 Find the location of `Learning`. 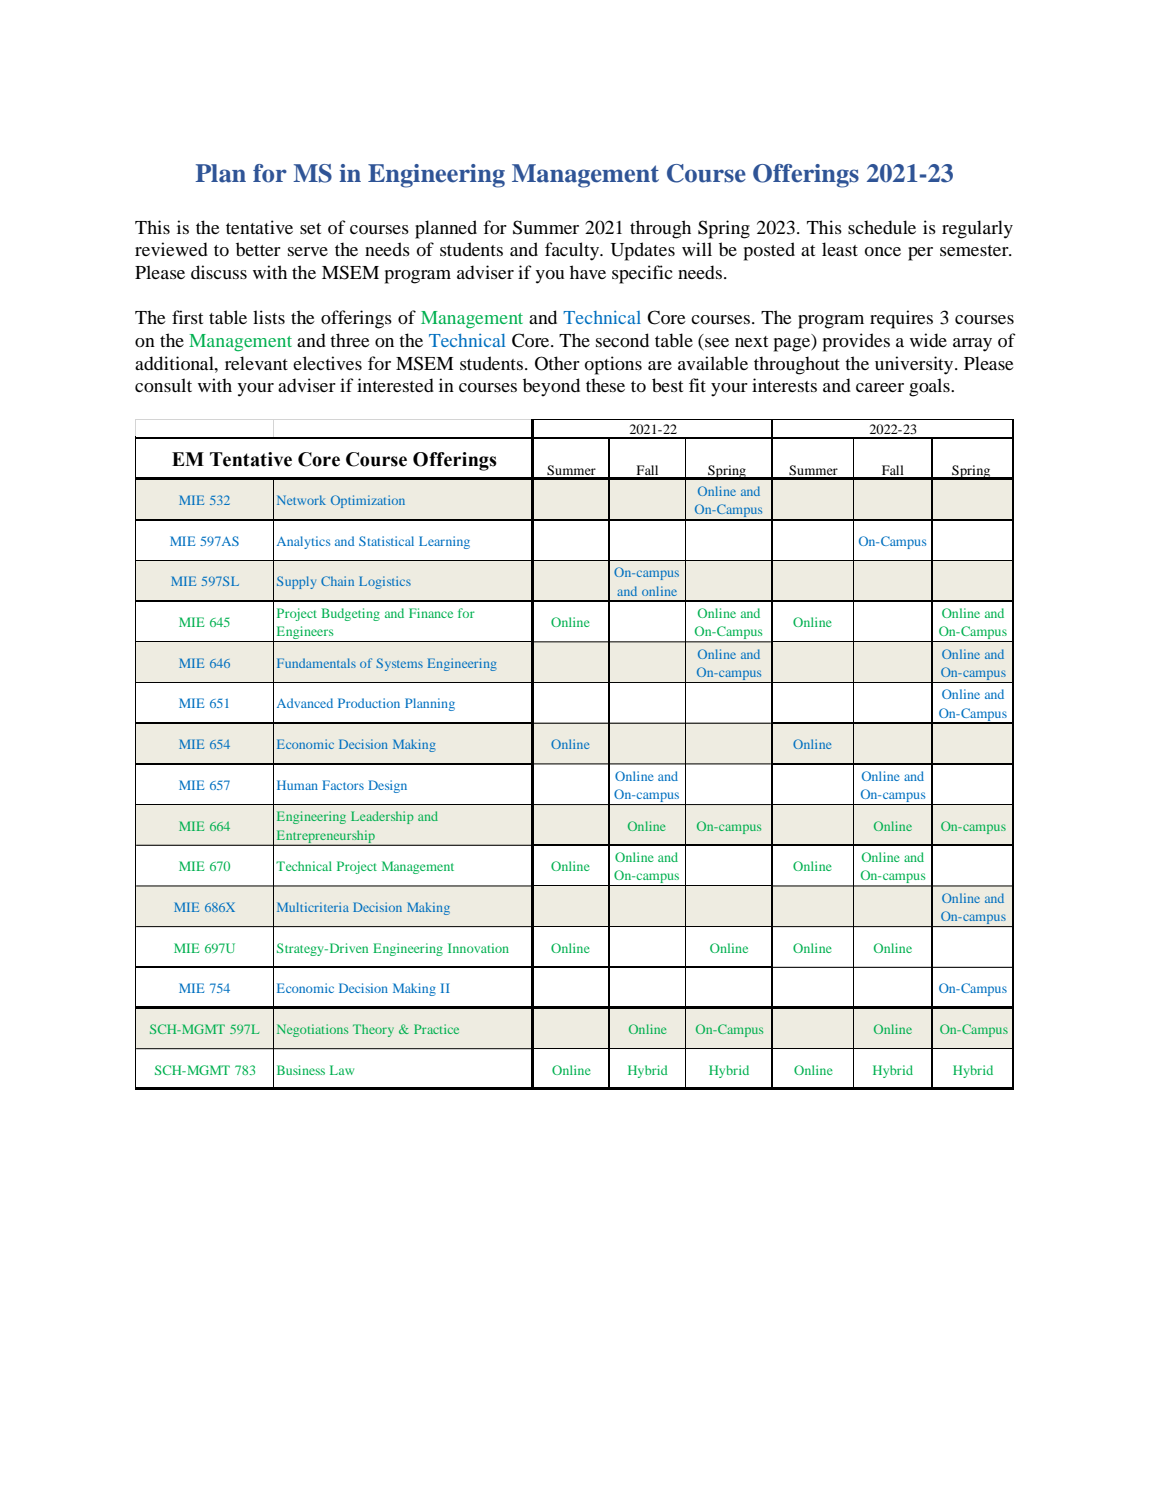

Learning is located at coordinates (444, 542).
